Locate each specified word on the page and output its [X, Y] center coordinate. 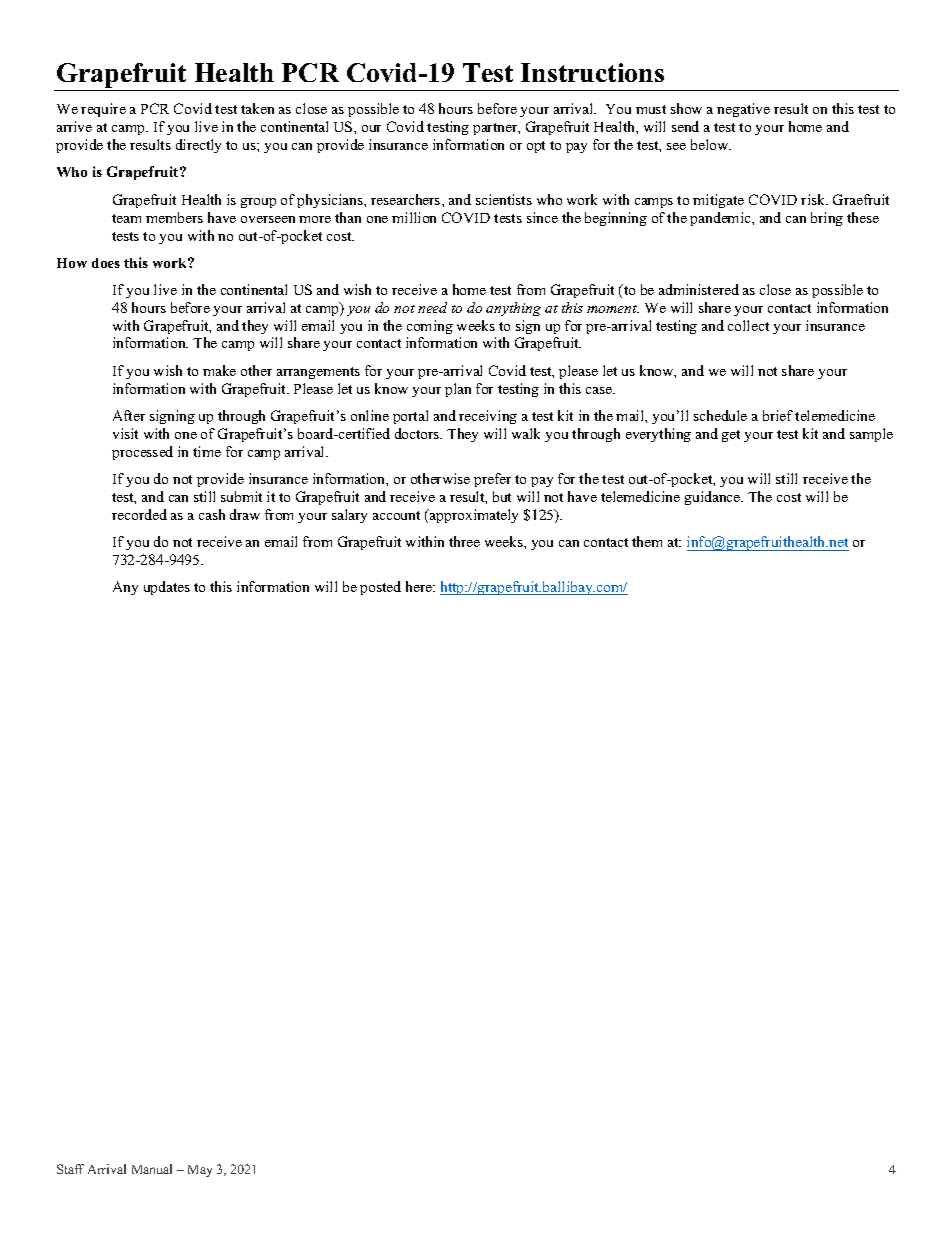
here [420, 586]
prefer [492, 480]
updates [167, 588]
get [731, 436]
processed [142, 453]
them [647, 541]
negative [743, 110]
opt [536, 147]
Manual [152, 1169]
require [103, 110]
